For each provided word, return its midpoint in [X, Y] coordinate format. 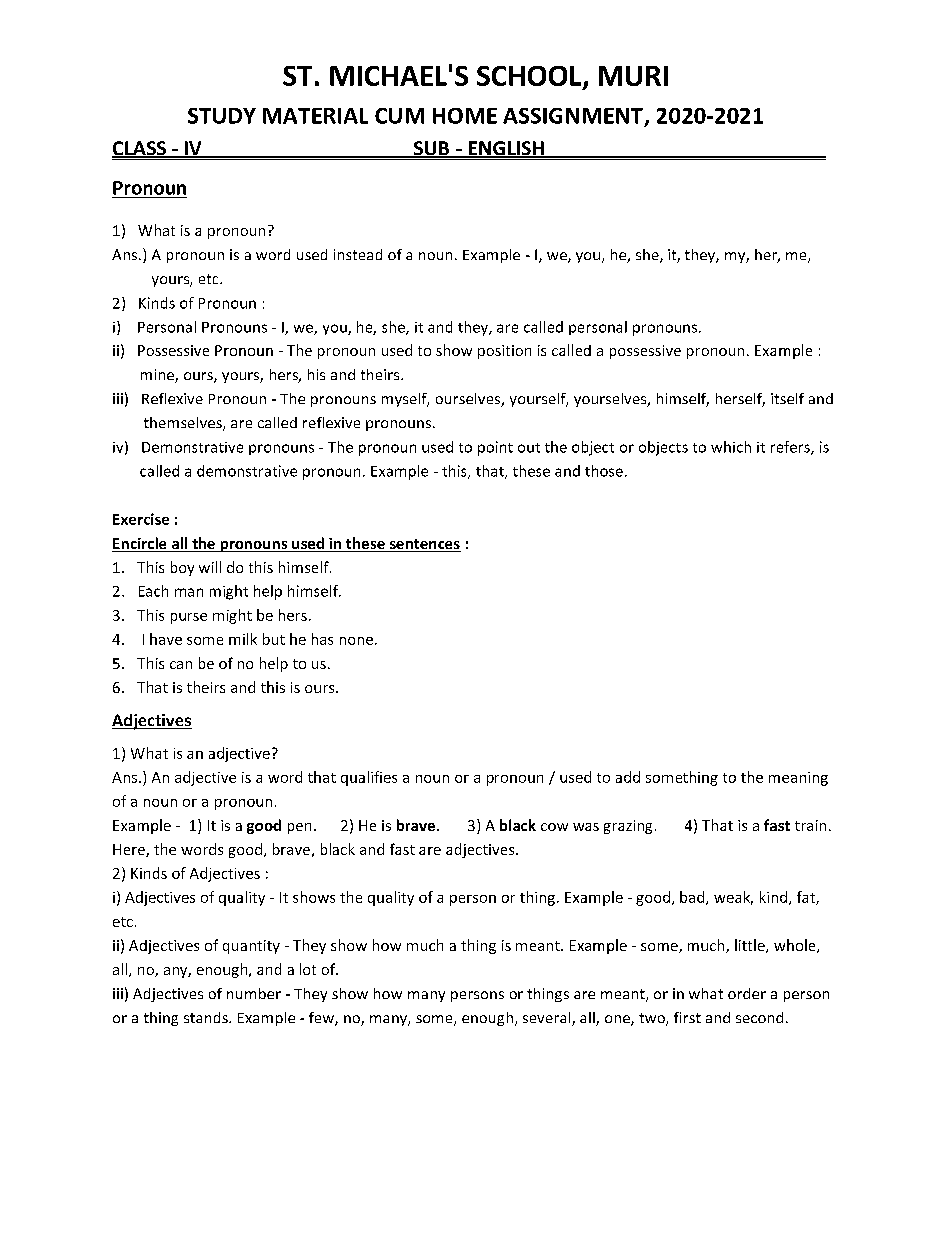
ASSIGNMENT [573, 116]
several [548, 1019]
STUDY [222, 116]
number [254, 993]
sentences [424, 545]
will [210, 567]
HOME [465, 116]
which [731, 447]
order [747, 993]
